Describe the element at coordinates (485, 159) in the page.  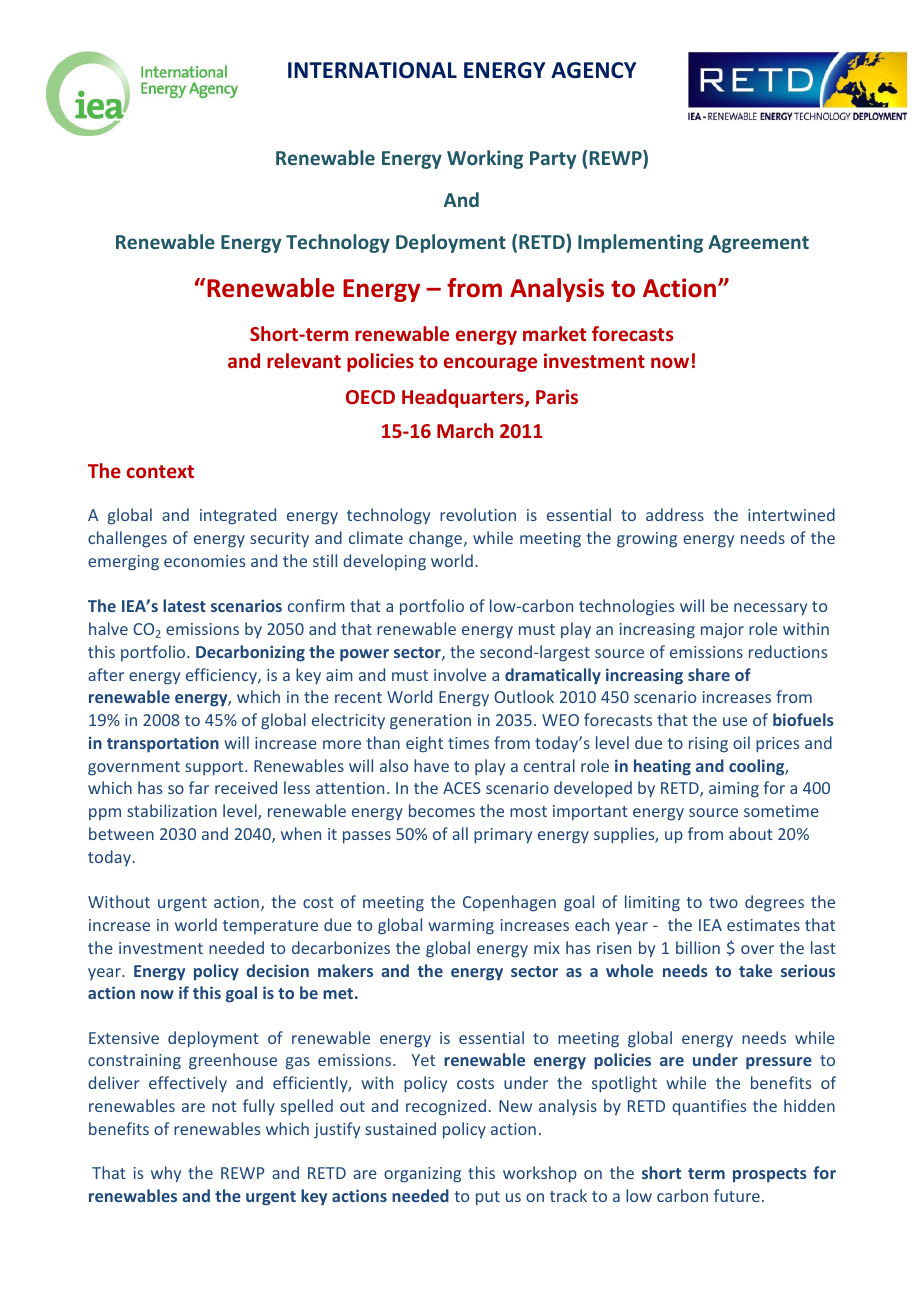
I see `Working` at that location.
